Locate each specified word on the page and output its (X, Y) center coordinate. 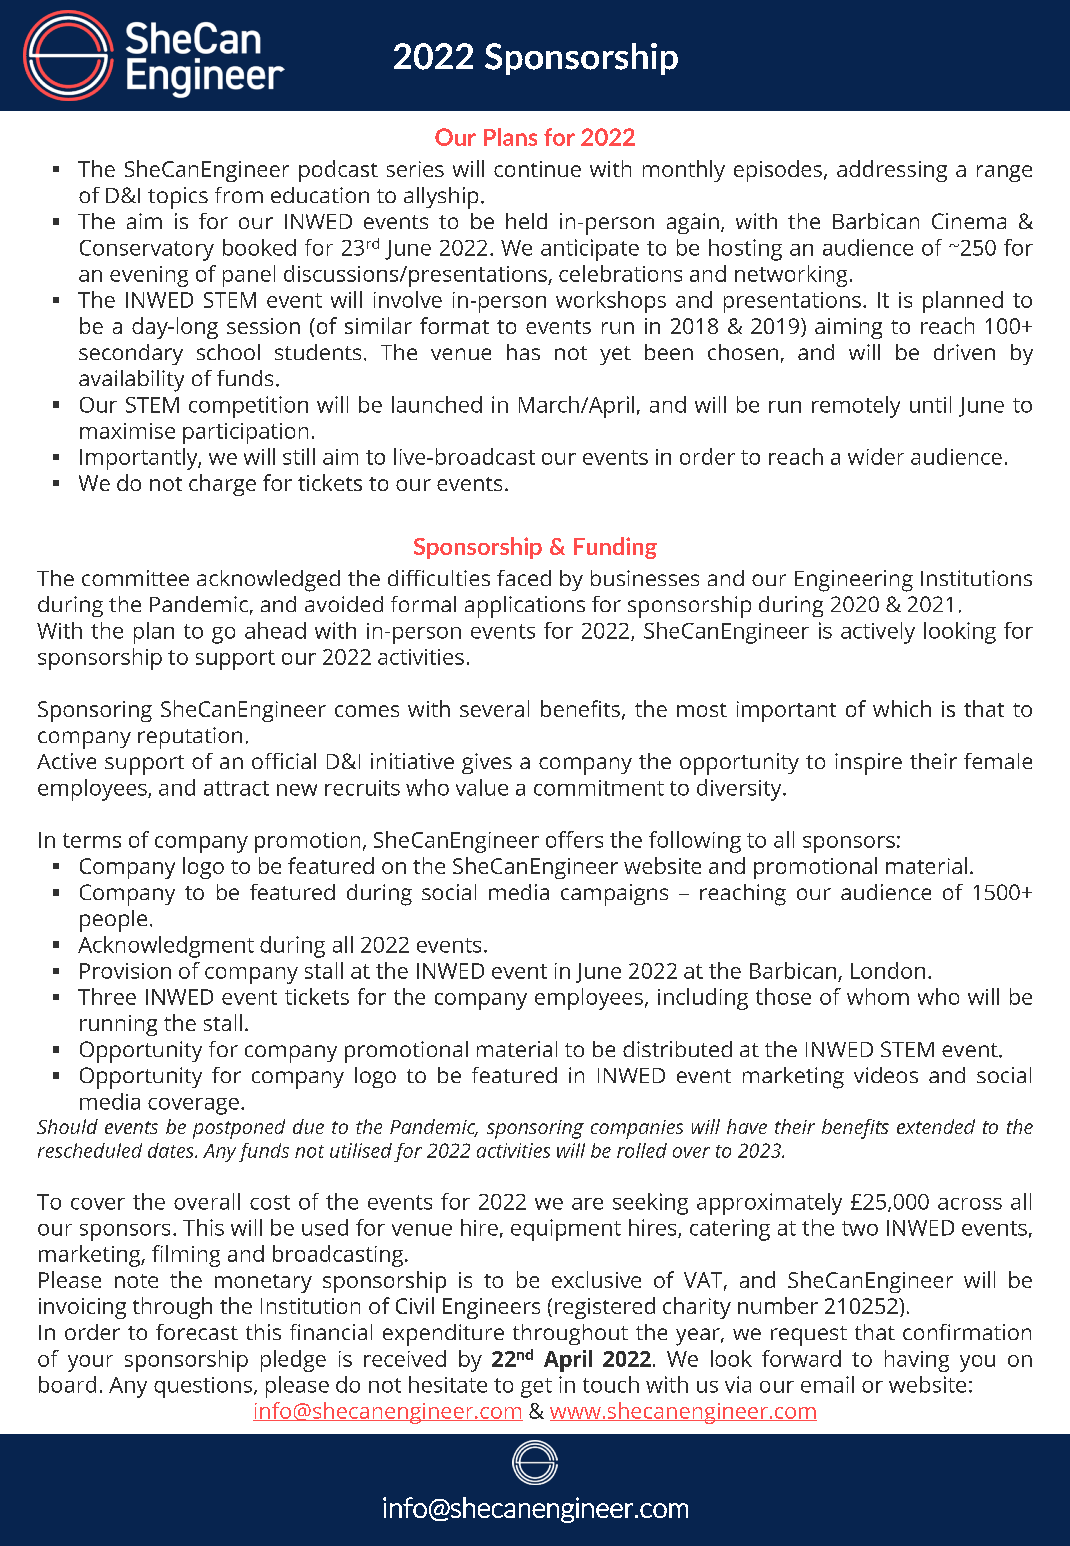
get (536, 1388)
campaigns (614, 895)
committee (135, 578)
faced (524, 578)
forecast (197, 1332)
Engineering (854, 581)
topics (178, 198)
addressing (892, 171)
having (917, 1361)
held (526, 221)
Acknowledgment (166, 947)
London (888, 970)
